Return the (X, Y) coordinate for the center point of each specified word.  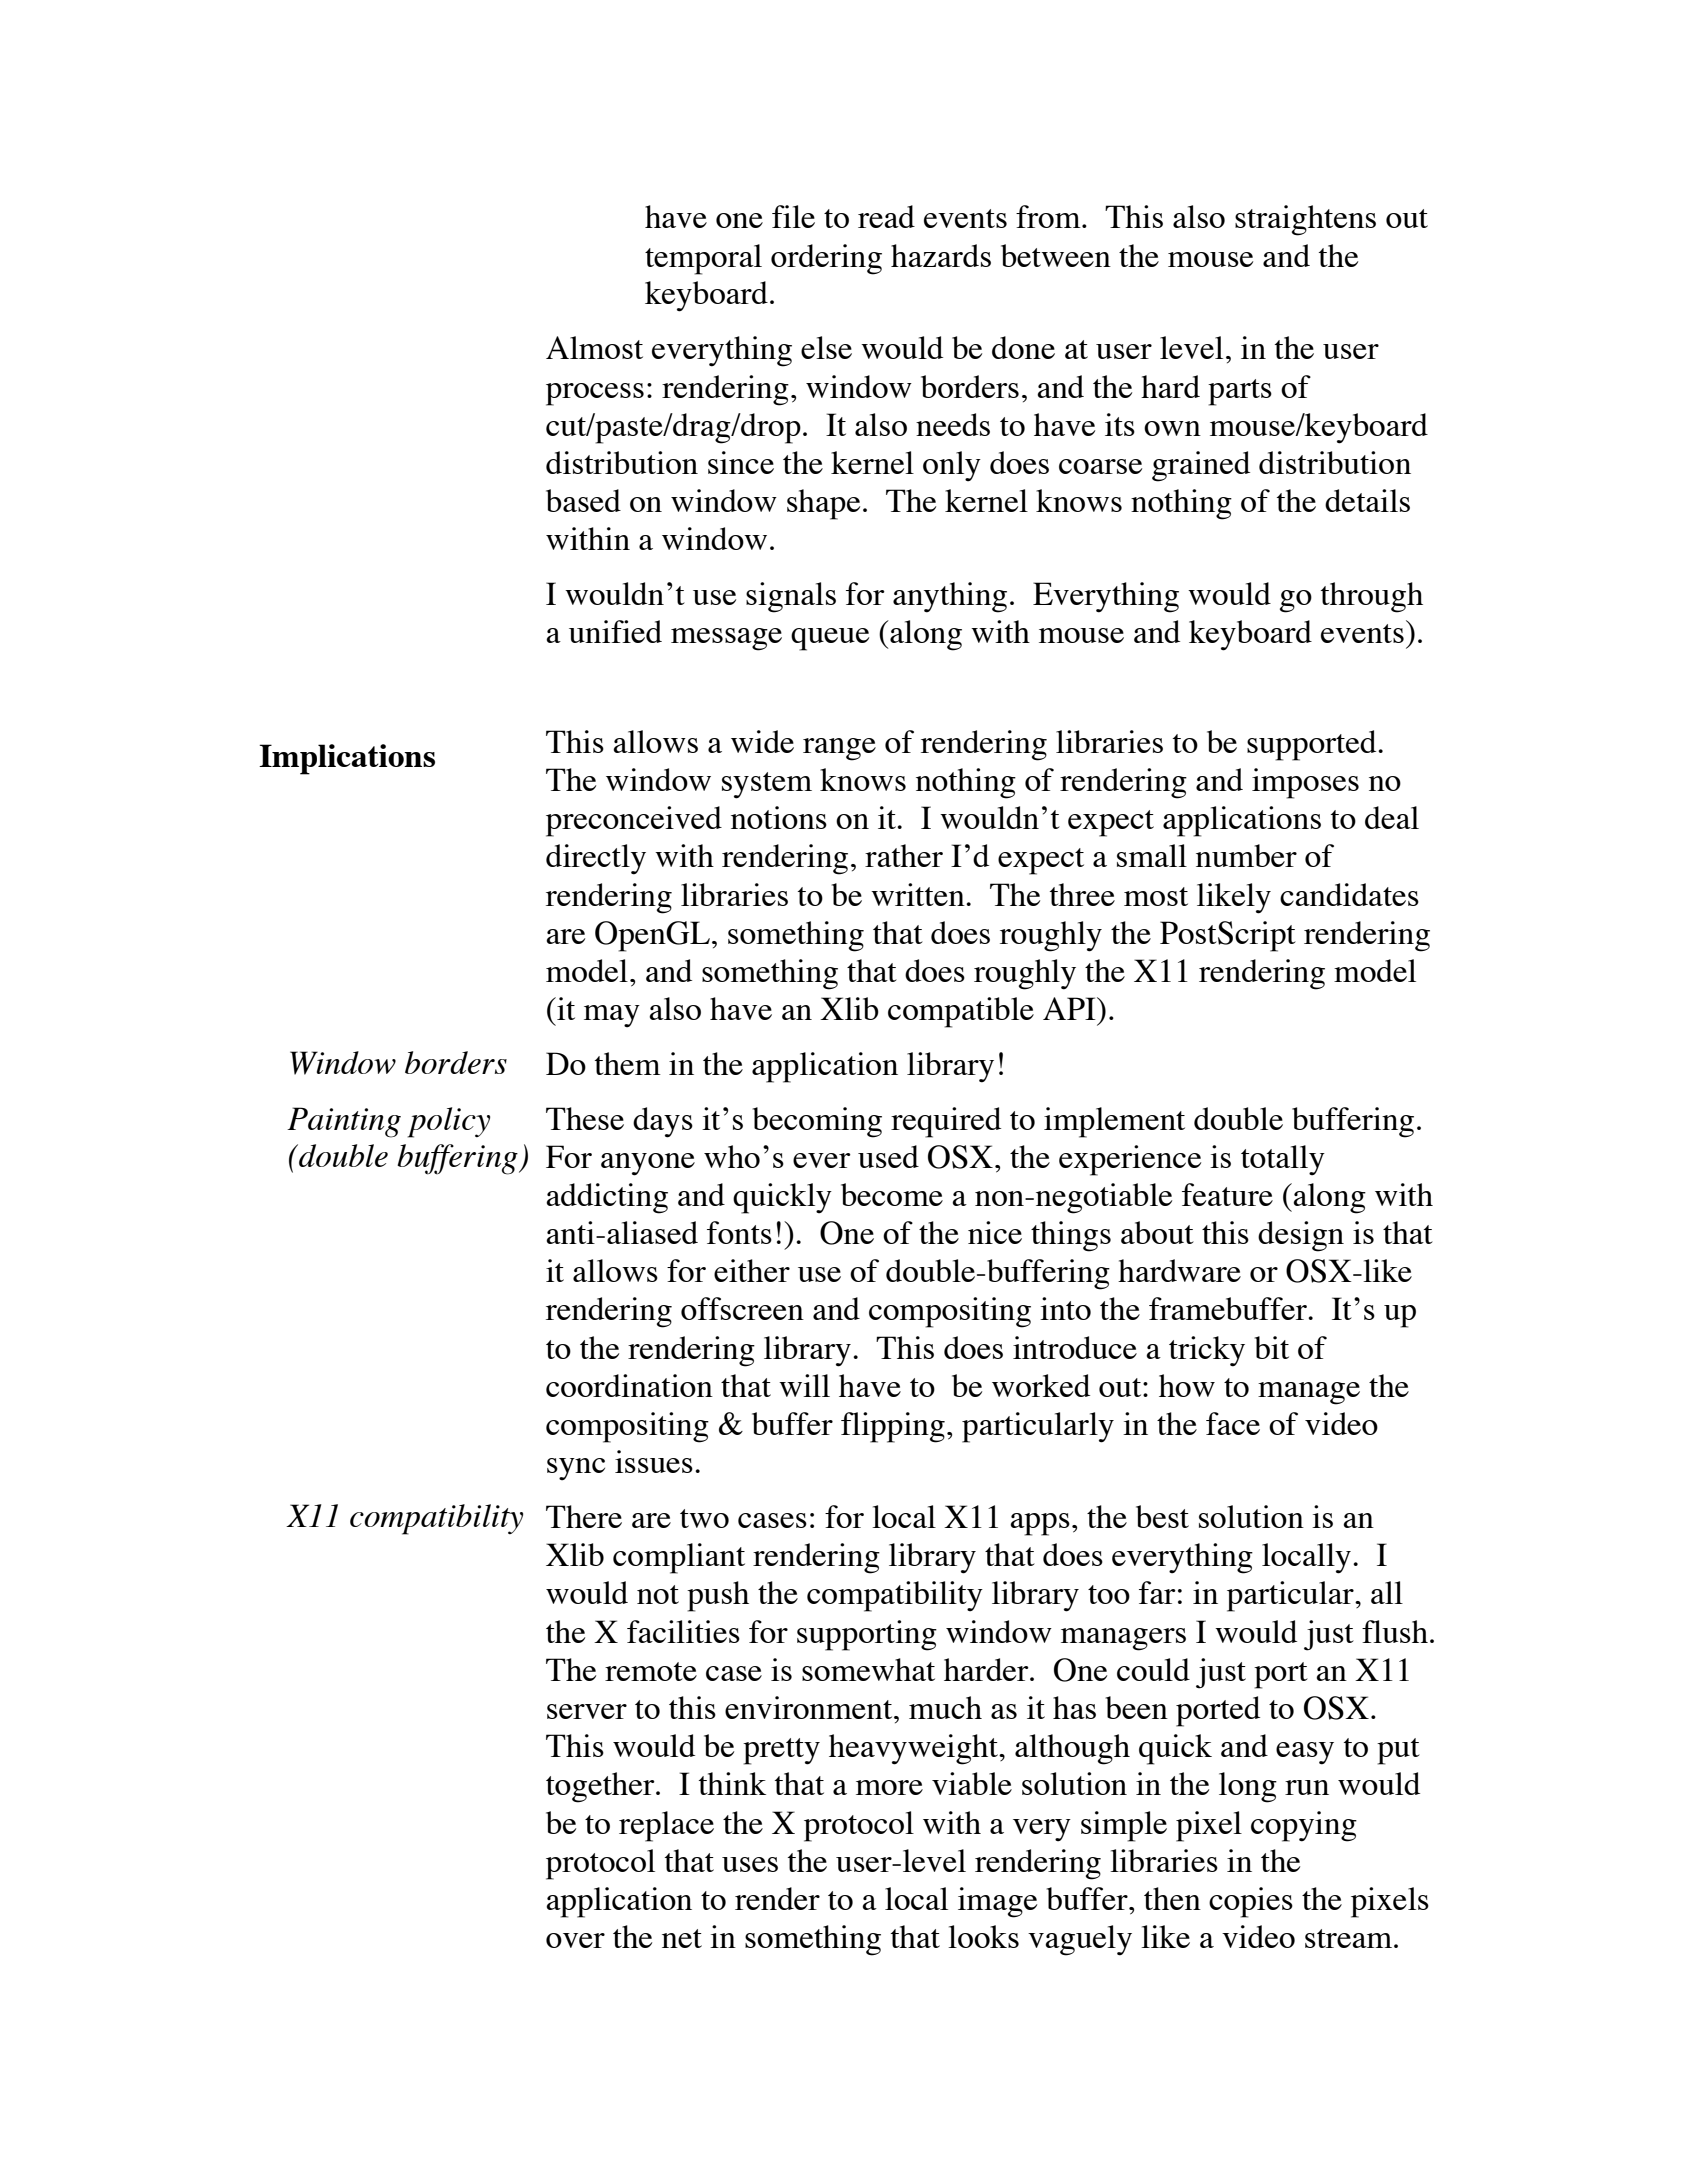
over (575, 1940)
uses (750, 1864)
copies (1251, 1902)
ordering (826, 259)
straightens (1305, 220)
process (595, 394)
